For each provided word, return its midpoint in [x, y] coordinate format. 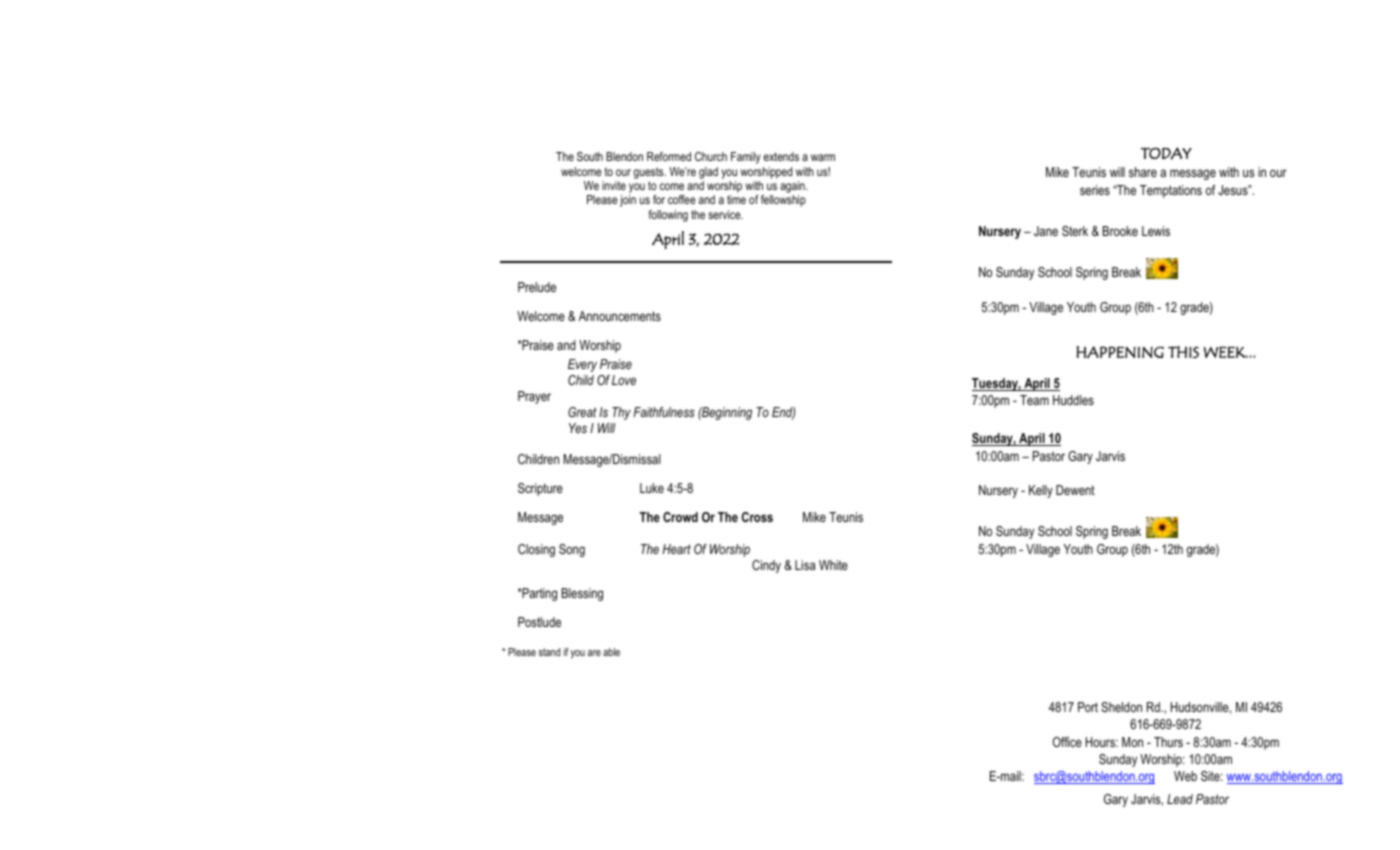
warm [823, 157]
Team [1034, 400]
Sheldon [1121, 707]
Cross [757, 517]
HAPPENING [1120, 352]
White [833, 565]
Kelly [1041, 491]
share [1143, 172]
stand [549, 652]
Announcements [620, 316]
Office [1067, 742]
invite [614, 185]
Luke [652, 488]
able [611, 652]
